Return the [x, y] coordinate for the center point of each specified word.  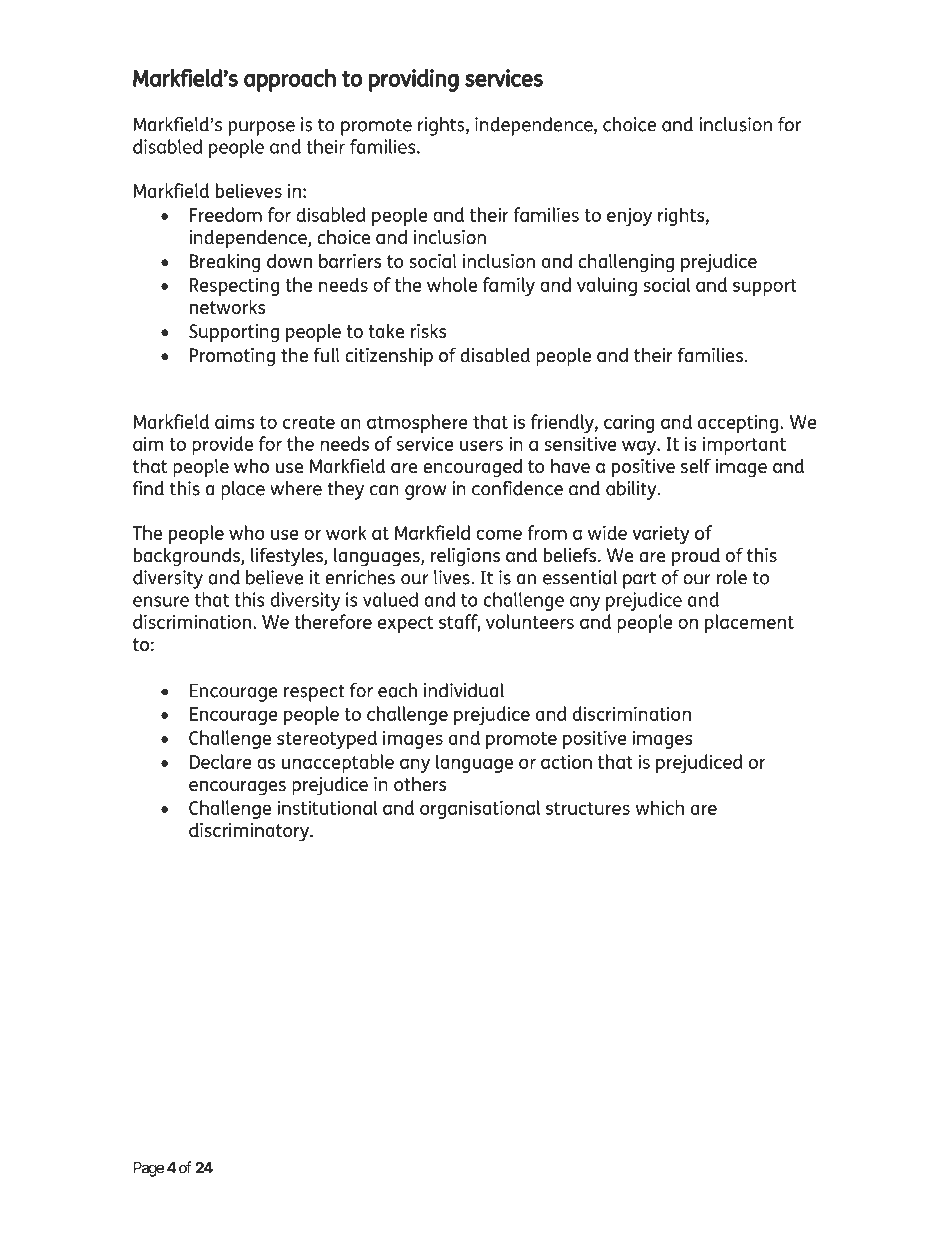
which [659, 807]
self [696, 465]
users [481, 445]
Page [149, 1169]
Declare [221, 761]
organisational [480, 809]
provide [222, 445]
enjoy [629, 217]
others [420, 784]
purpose [262, 128]
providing [414, 80]
